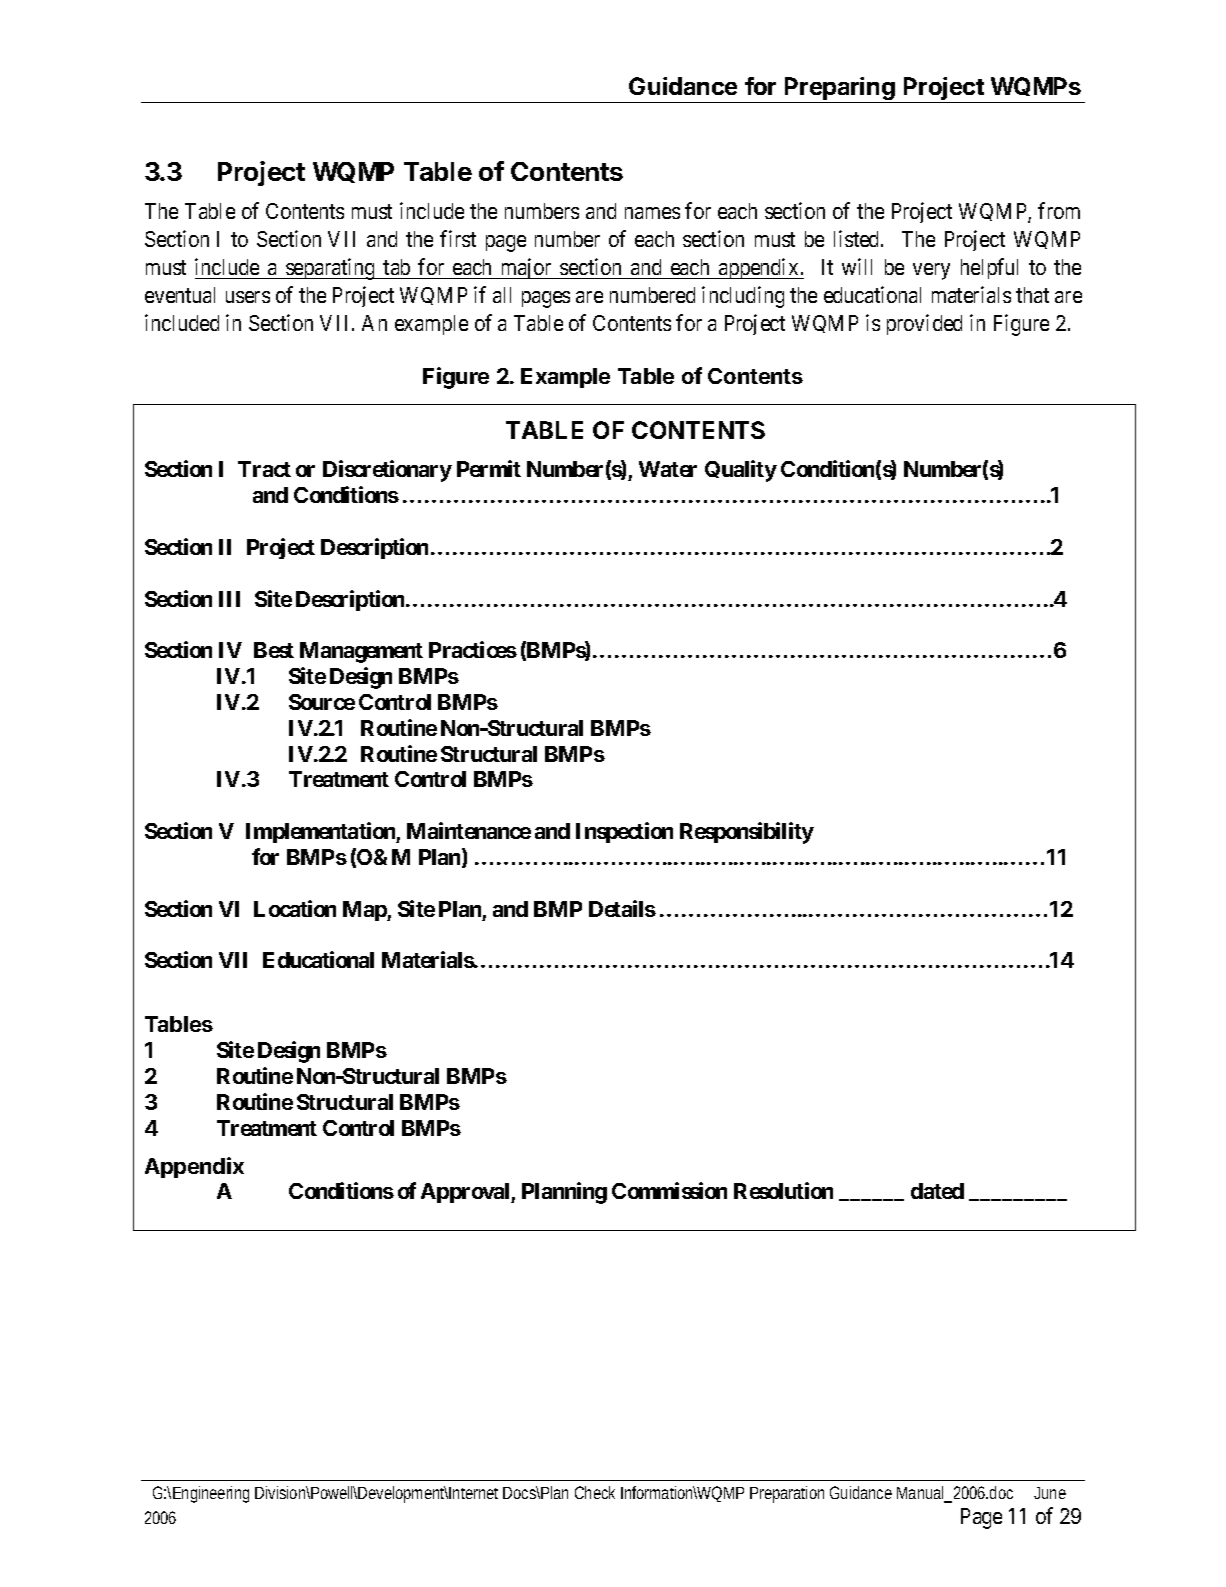 This document has width=1226, height=1587. What do you see at coordinates (652, 213) in the document?
I see `names` at bounding box center [652, 213].
